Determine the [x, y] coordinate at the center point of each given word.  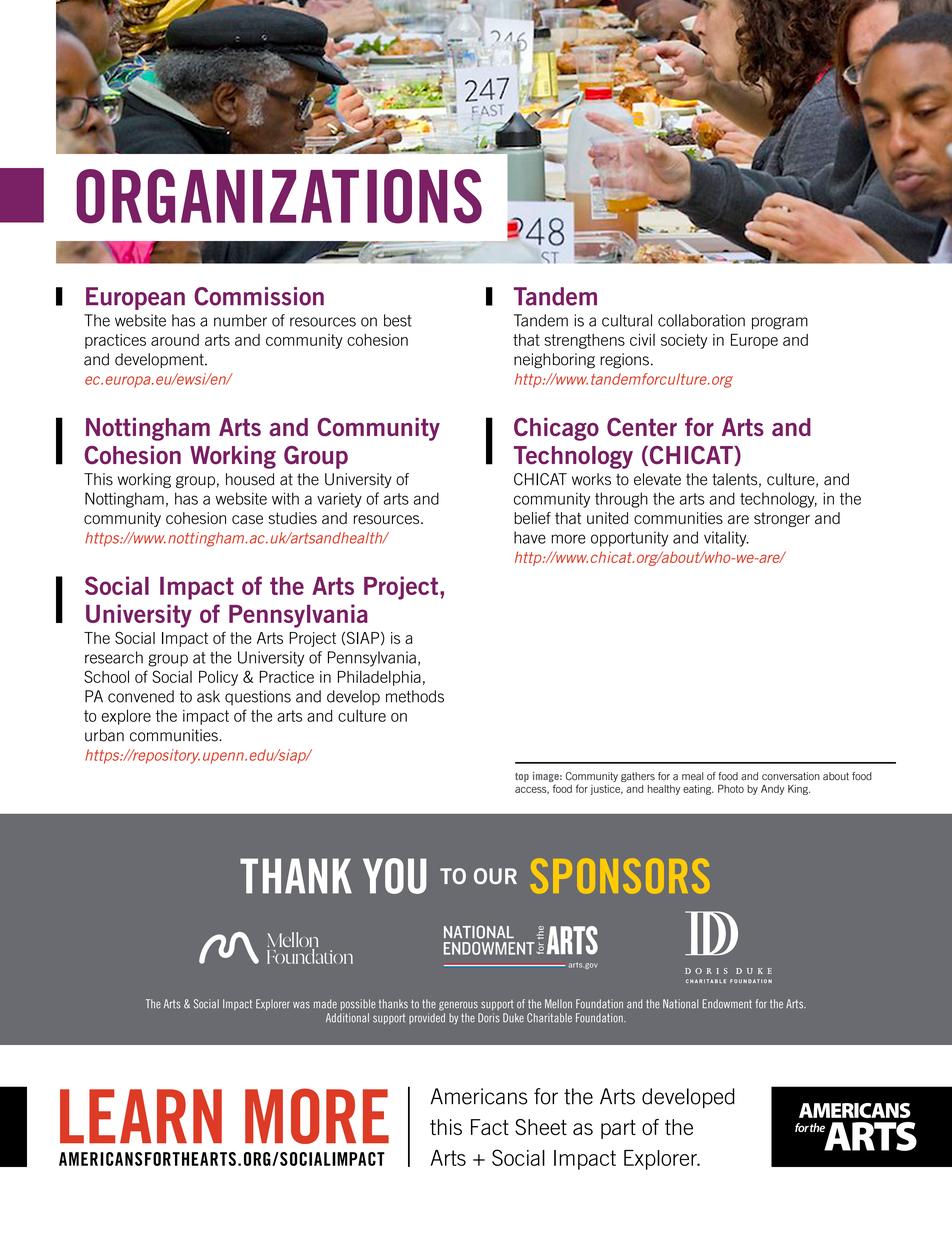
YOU [395, 876]
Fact [490, 1127]
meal [692, 776]
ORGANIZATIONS [279, 196]
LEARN [141, 1116]
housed [250, 479]
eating [698, 790]
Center [642, 427]
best [398, 320]
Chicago [556, 429]
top [522, 777]
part [618, 1129]
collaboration [701, 320]
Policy [218, 678]
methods [415, 696]
